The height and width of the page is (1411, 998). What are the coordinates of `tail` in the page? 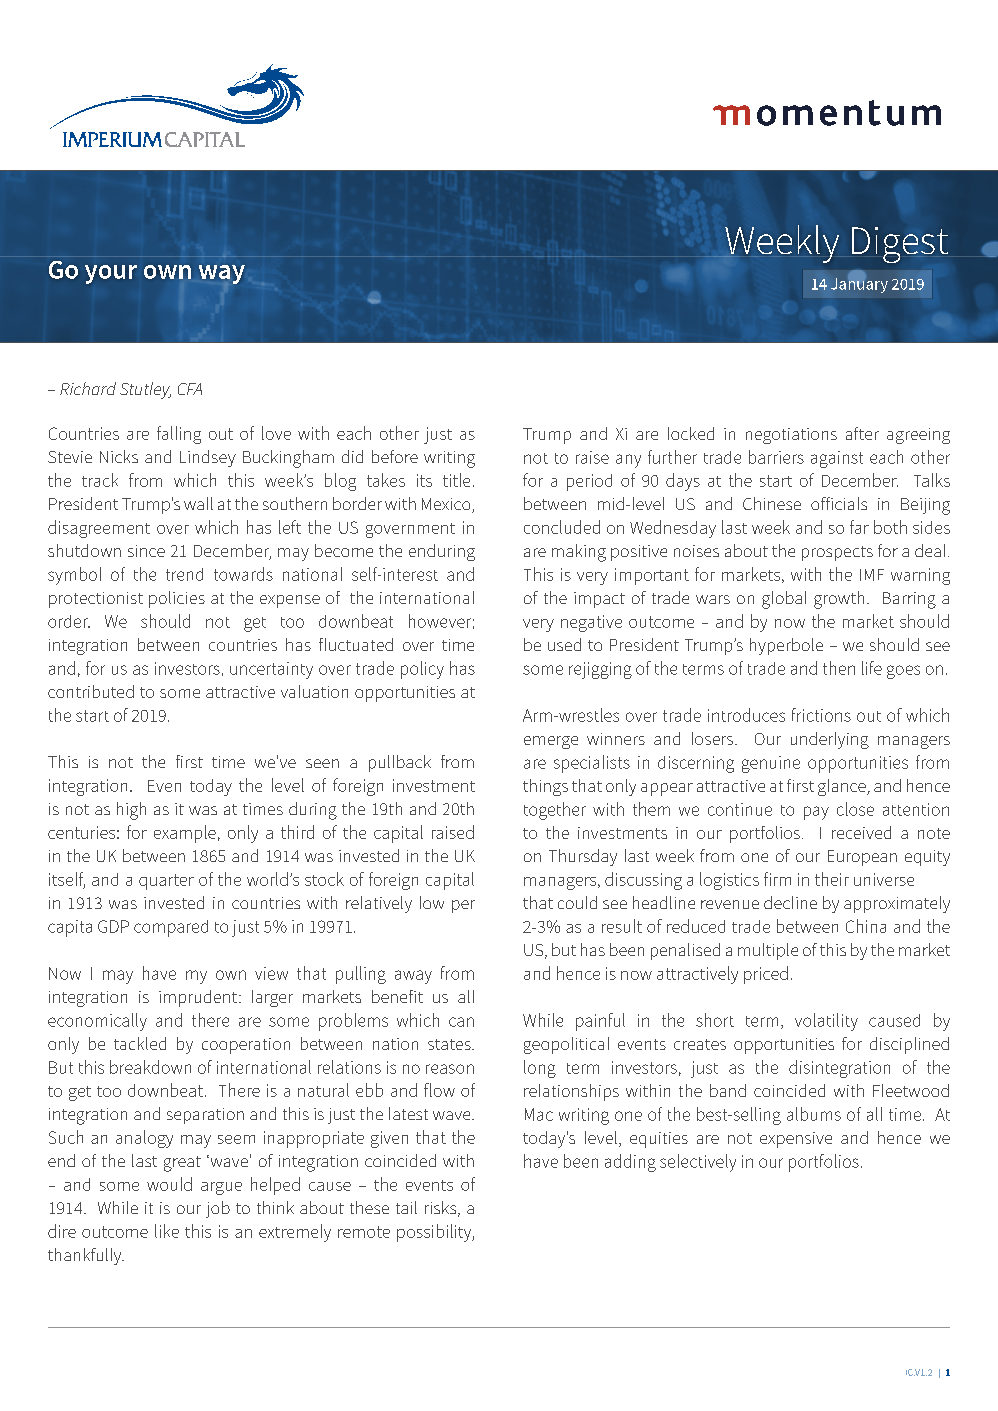 It's located at (406, 1207).
